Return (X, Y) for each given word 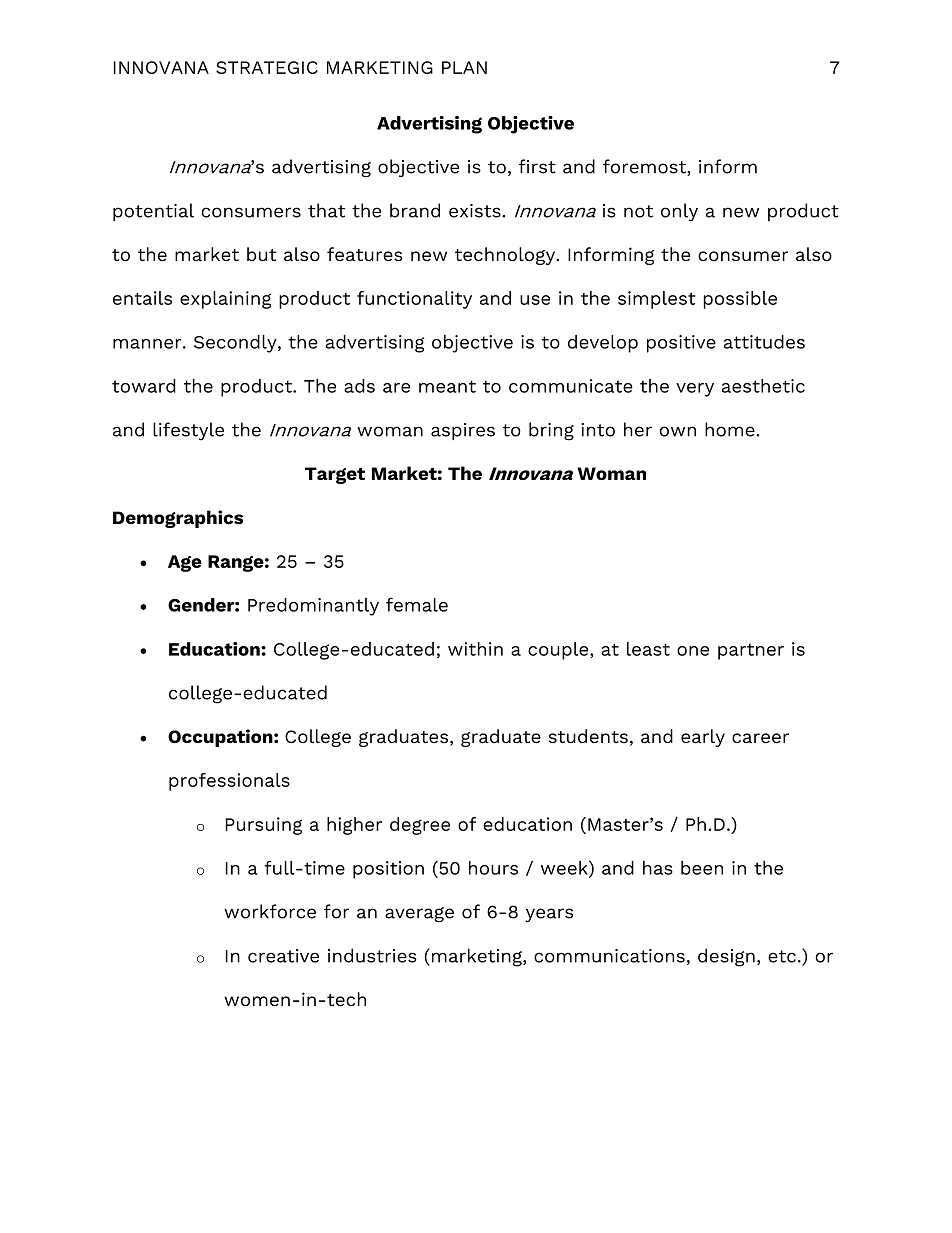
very (695, 390)
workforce (270, 911)
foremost (645, 167)
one (693, 651)
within (475, 649)
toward (144, 386)
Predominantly (313, 606)
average (419, 914)
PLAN (464, 67)
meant (447, 386)
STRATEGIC (267, 67)
